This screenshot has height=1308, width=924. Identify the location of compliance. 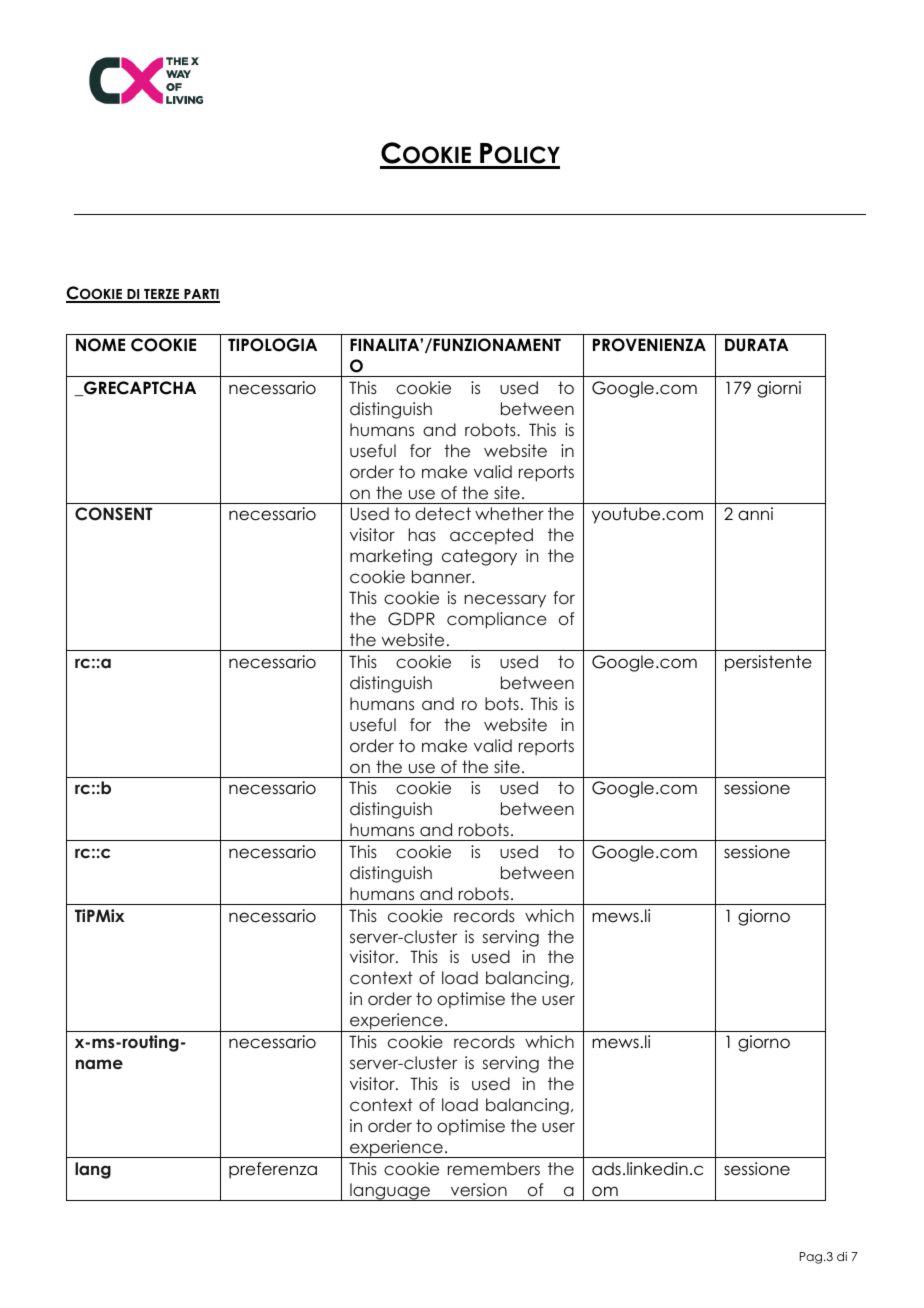
(497, 620).
